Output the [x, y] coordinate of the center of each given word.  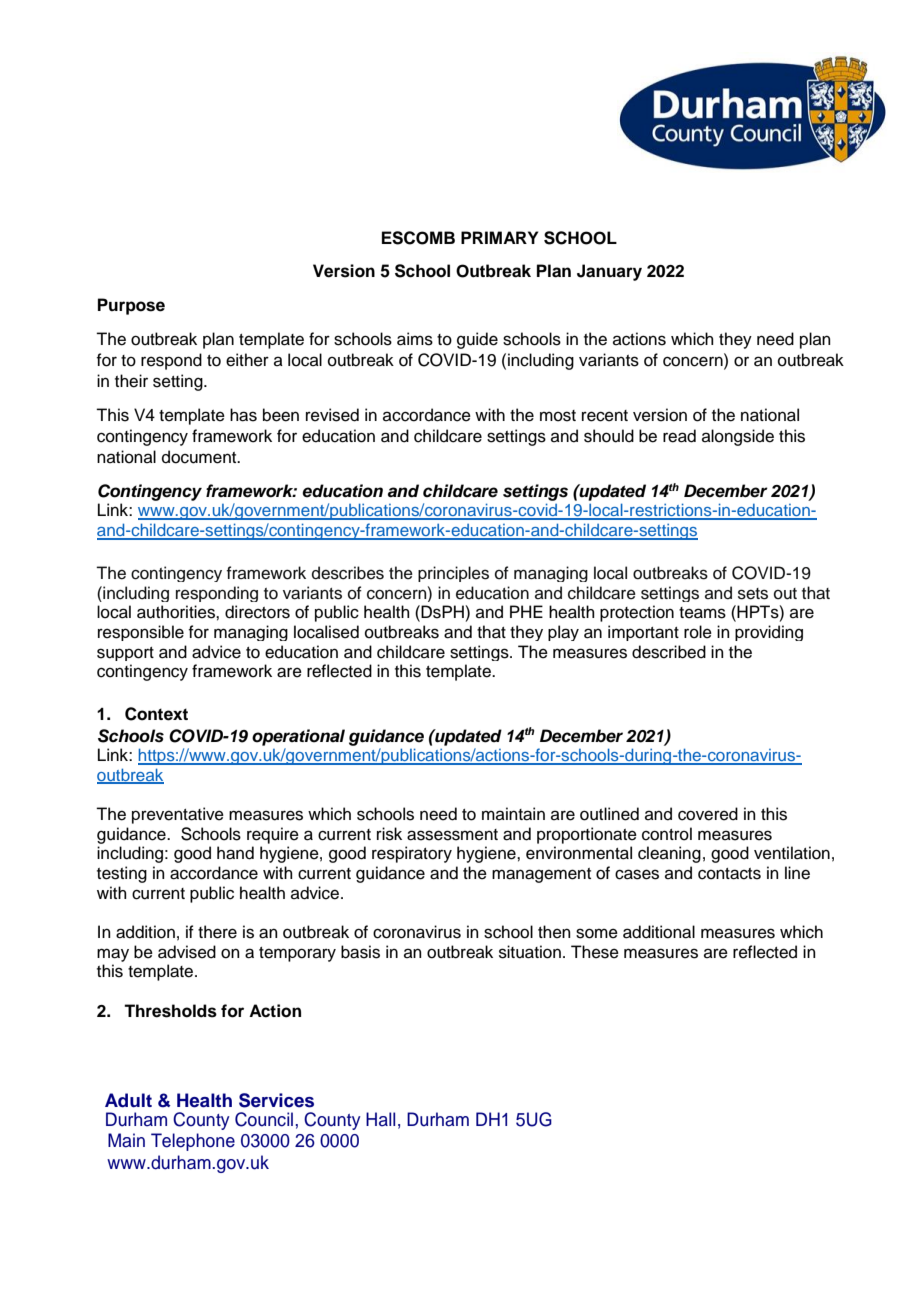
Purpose [131, 306]
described [669, 652]
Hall [380, 1119]
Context [156, 714]
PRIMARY [499, 237]
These [595, 952]
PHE [526, 611]
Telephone [193, 1142]
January [609, 272]
